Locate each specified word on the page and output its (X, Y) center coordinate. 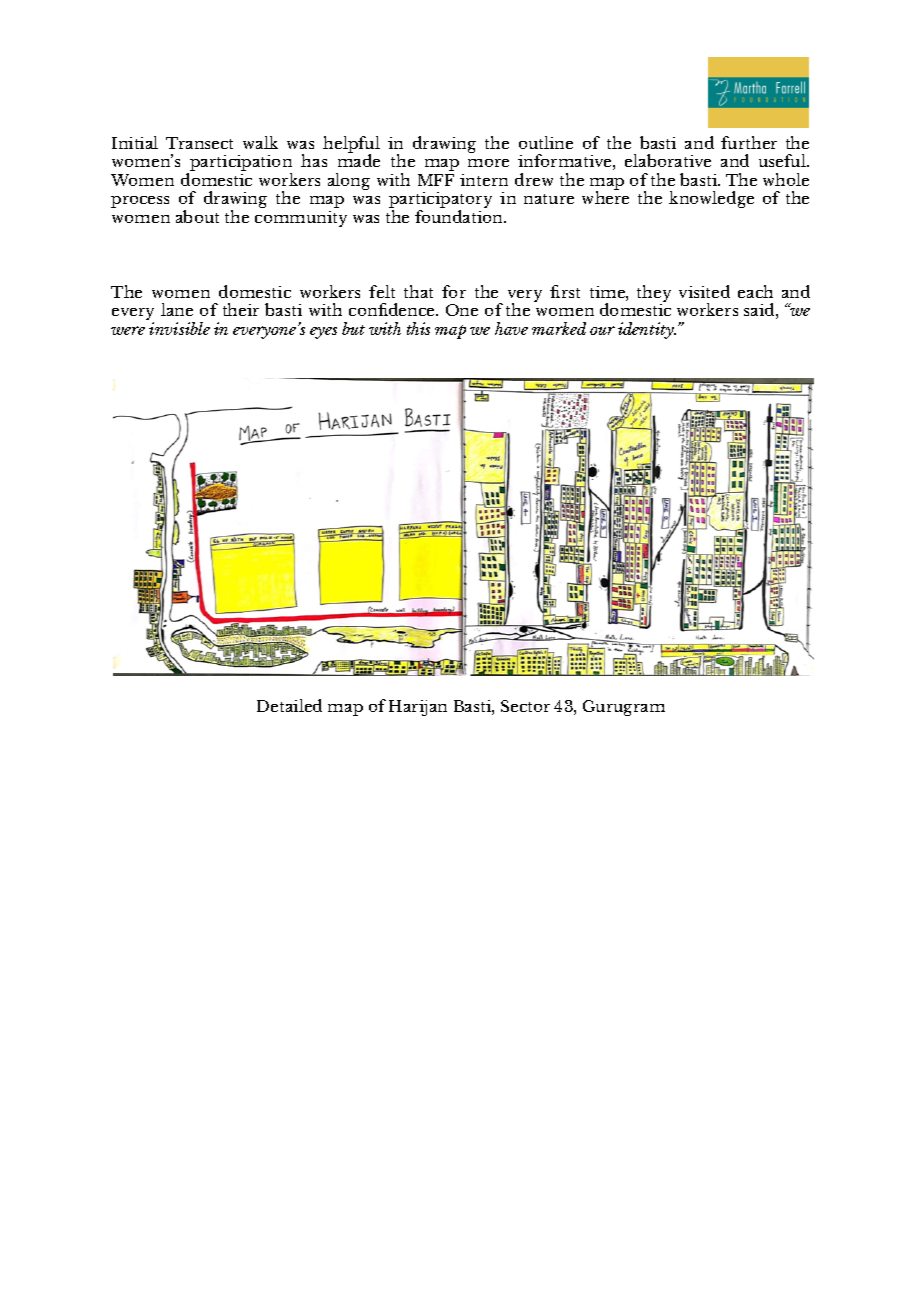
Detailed (289, 705)
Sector (525, 706)
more (488, 163)
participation (240, 164)
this (418, 328)
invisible (179, 328)
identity (647, 330)
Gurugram (624, 708)
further (749, 142)
